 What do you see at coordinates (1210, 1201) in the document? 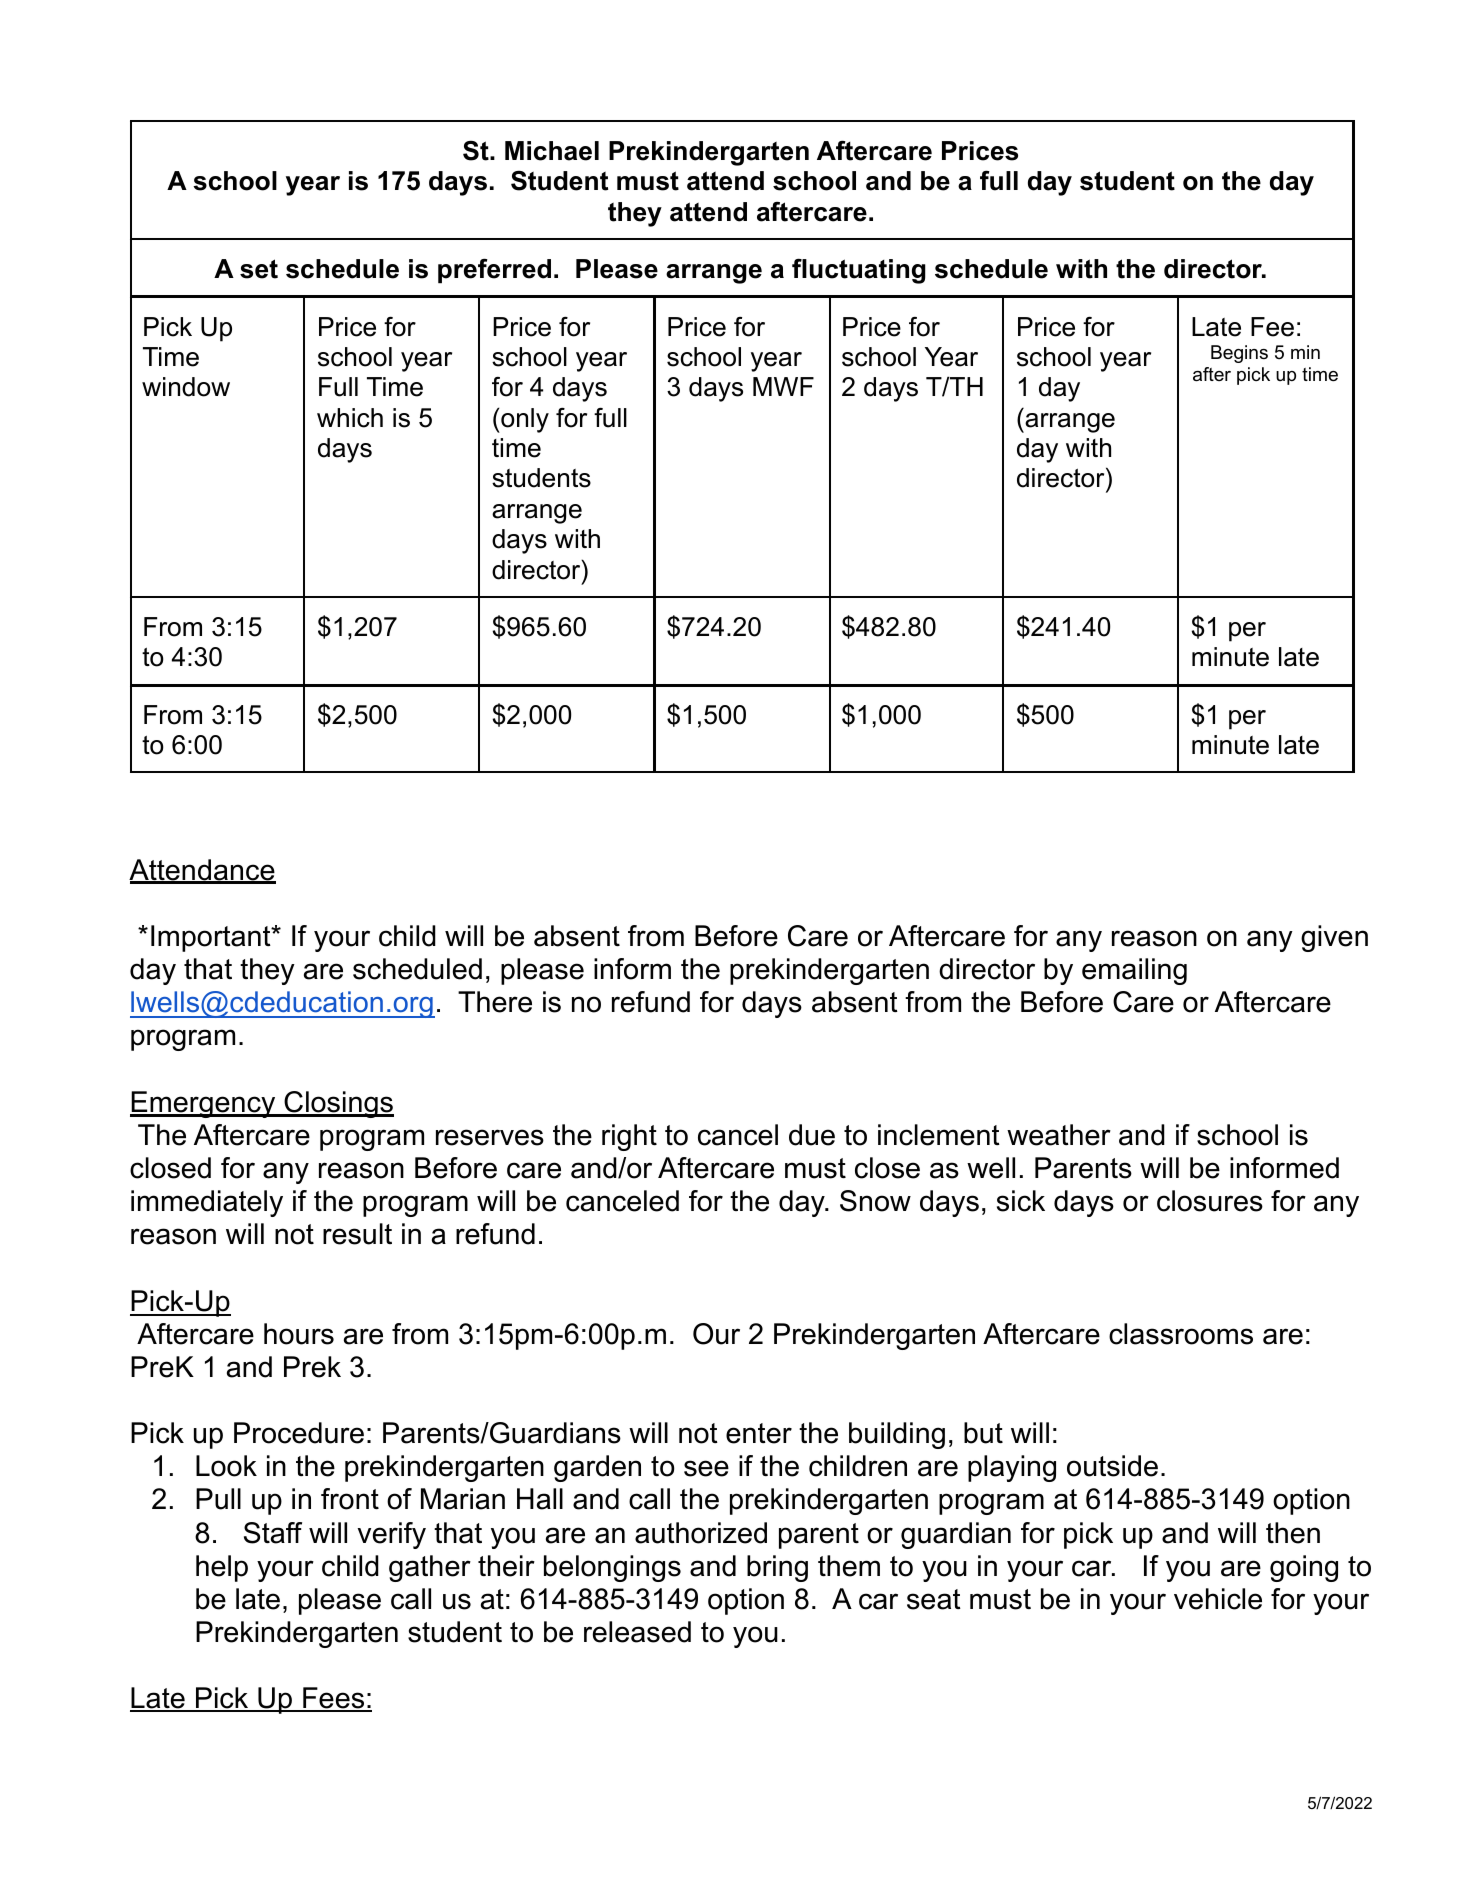
I see `closures` at bounding box center [1210, 1201].
